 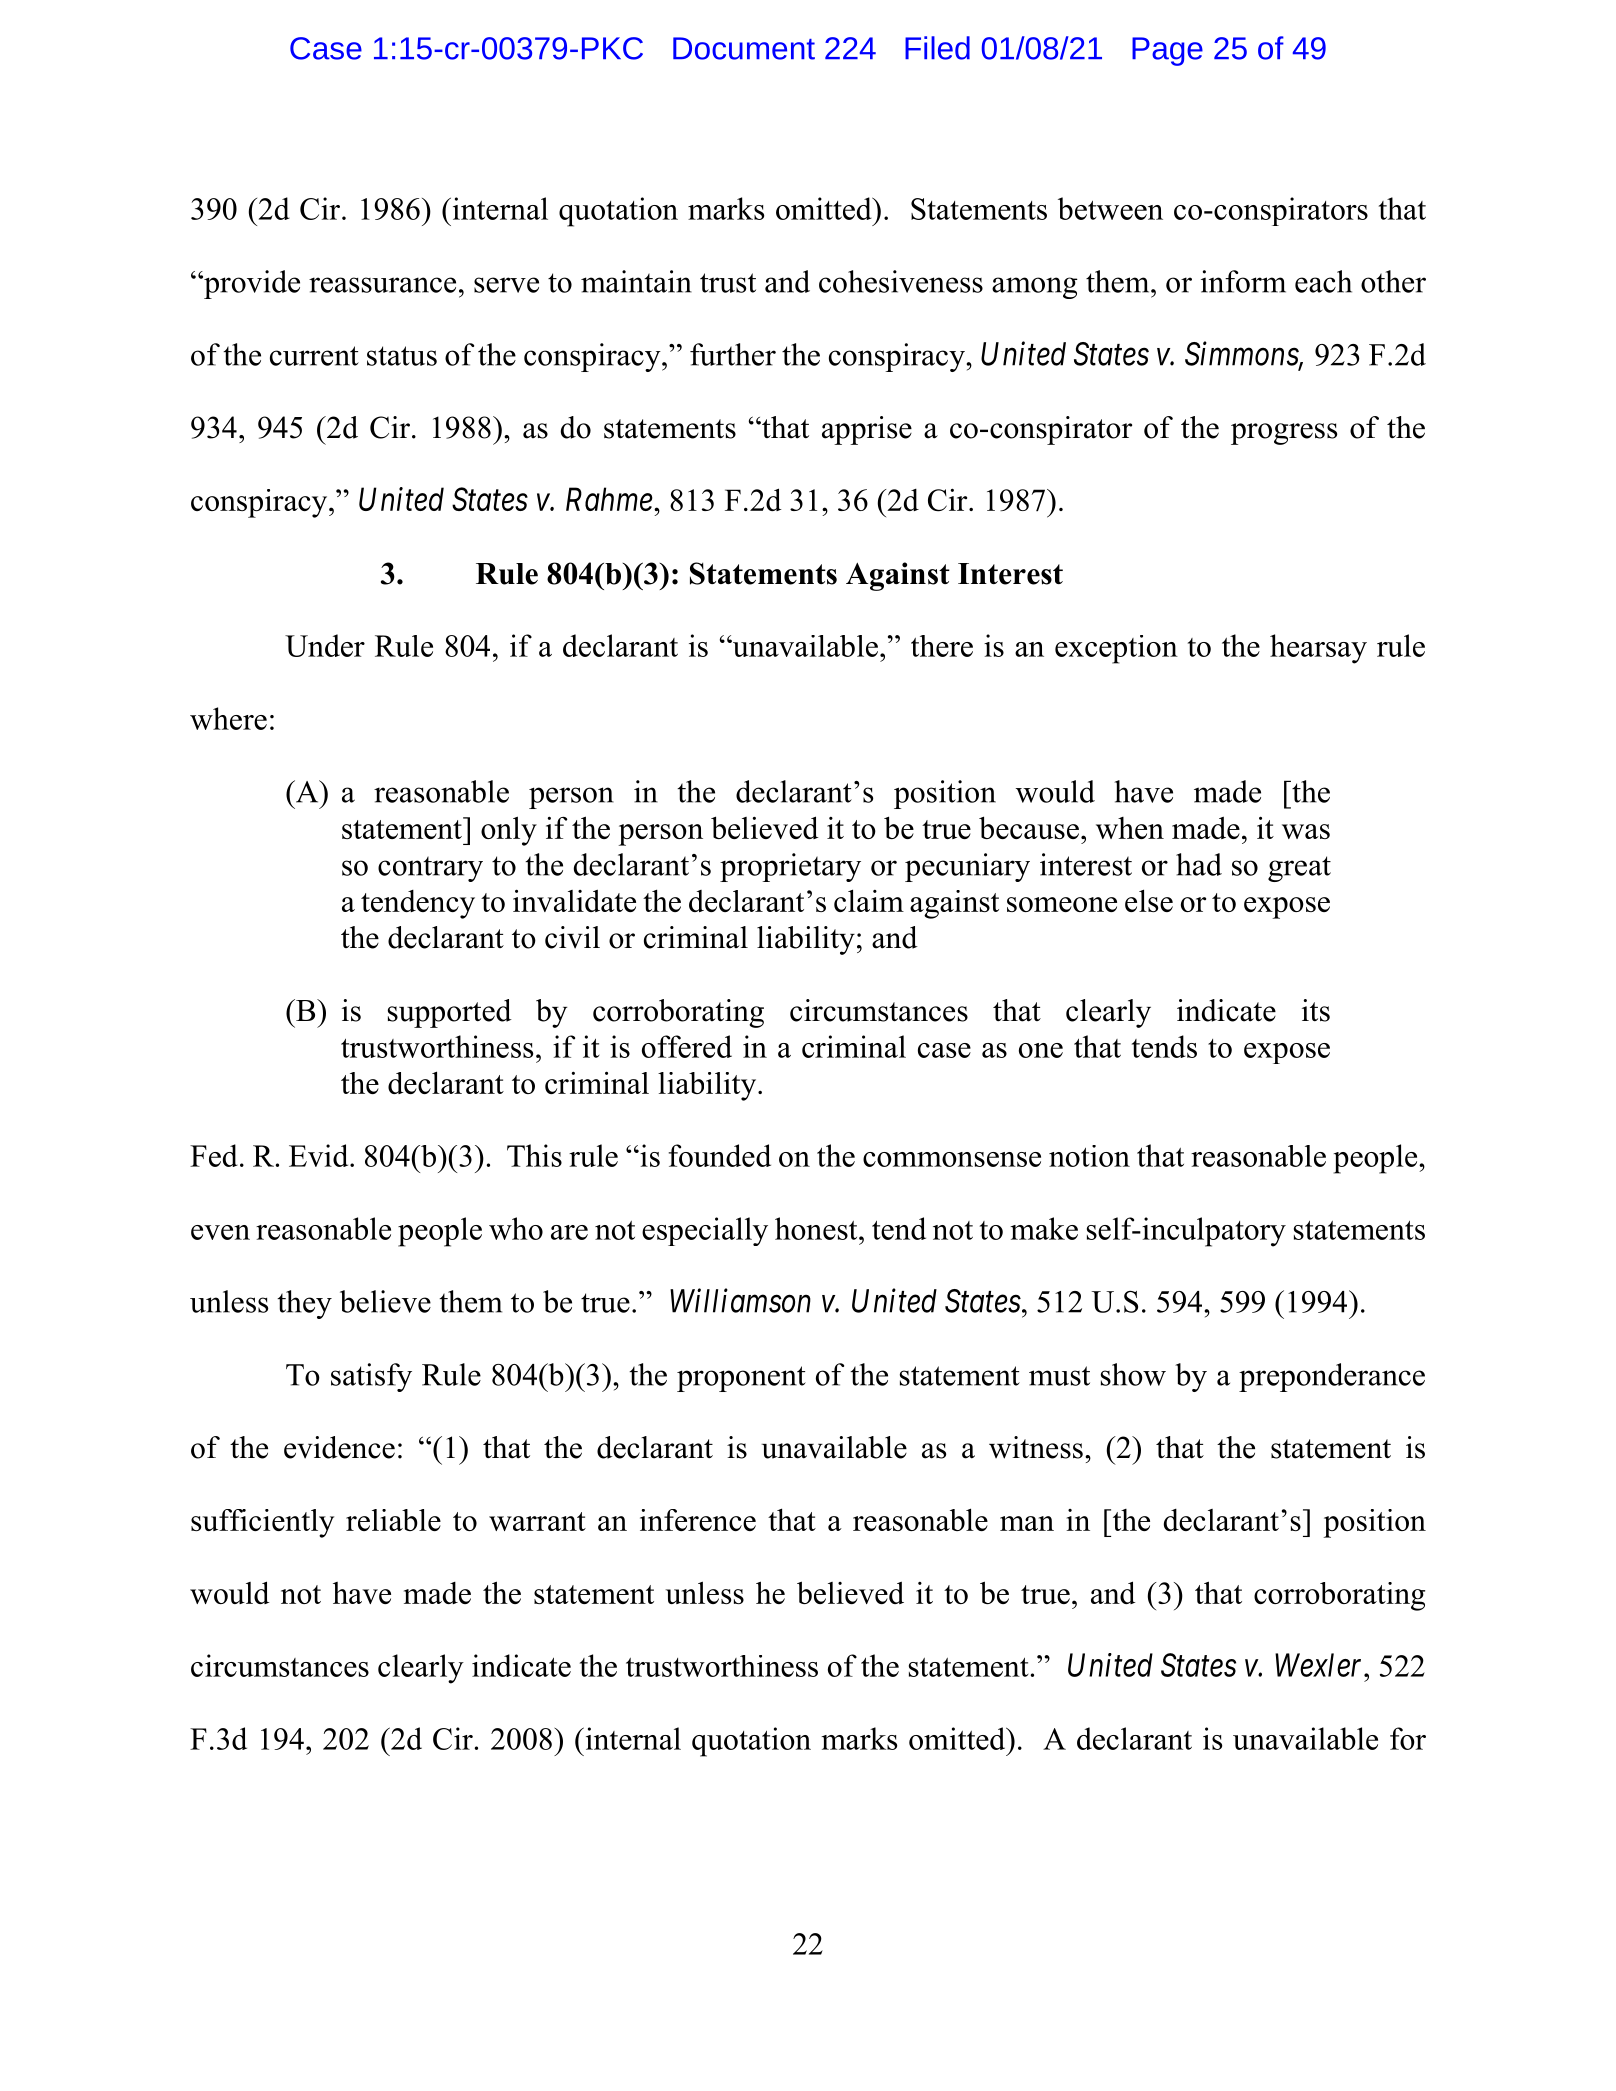 What do you see at coordinates (1316, 1010) in the screenshot?
I see `its` at bounding box center [1316, 1010].
